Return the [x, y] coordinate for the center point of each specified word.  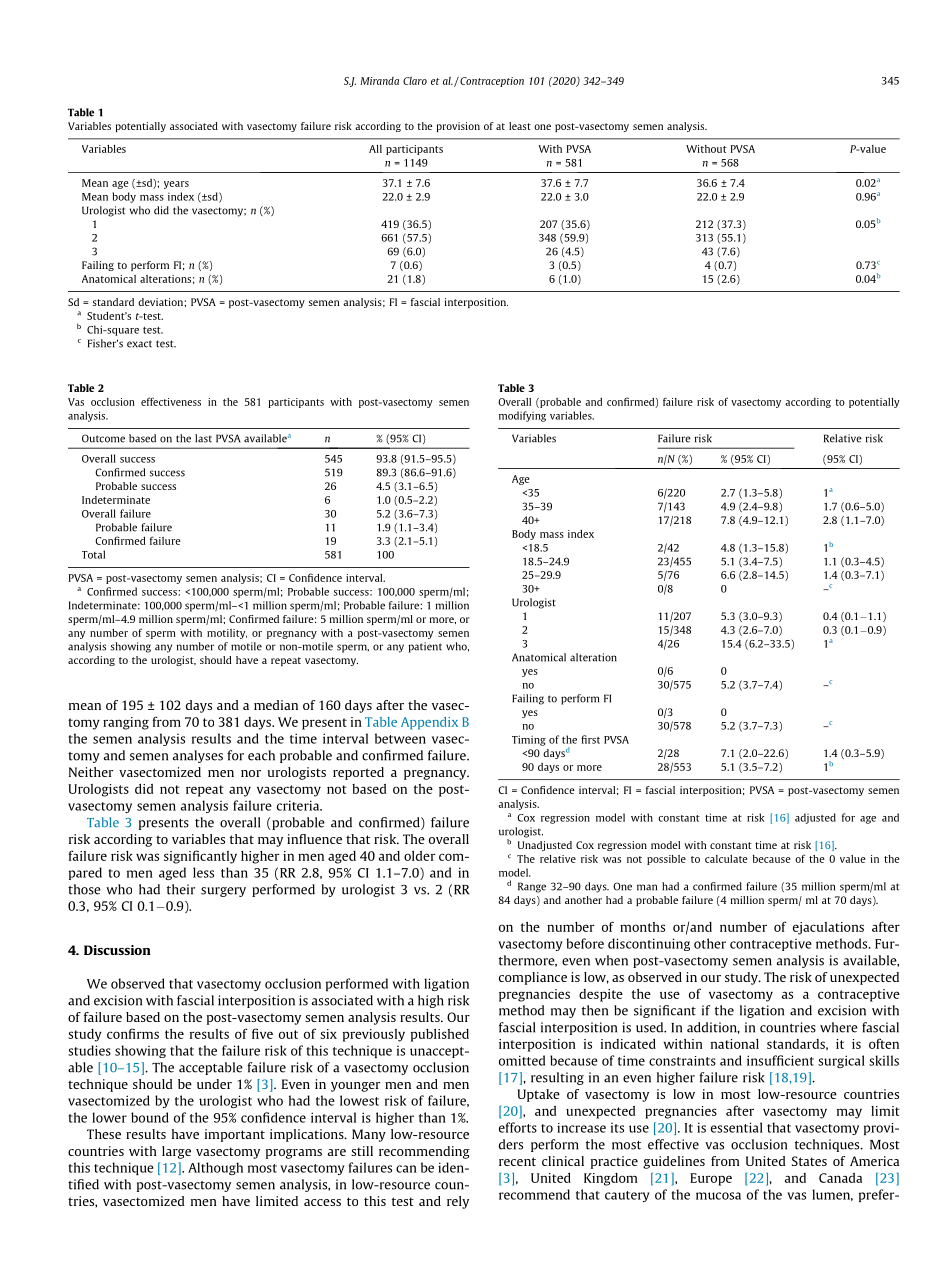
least [520, 126]
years [176, 185]
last [203, 438]
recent [517, 1161]
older [420, 856]
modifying [522, 416]
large [176, 1152]
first [590, 739]
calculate [726, 859]
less [203, 872]
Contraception [491, 81]
